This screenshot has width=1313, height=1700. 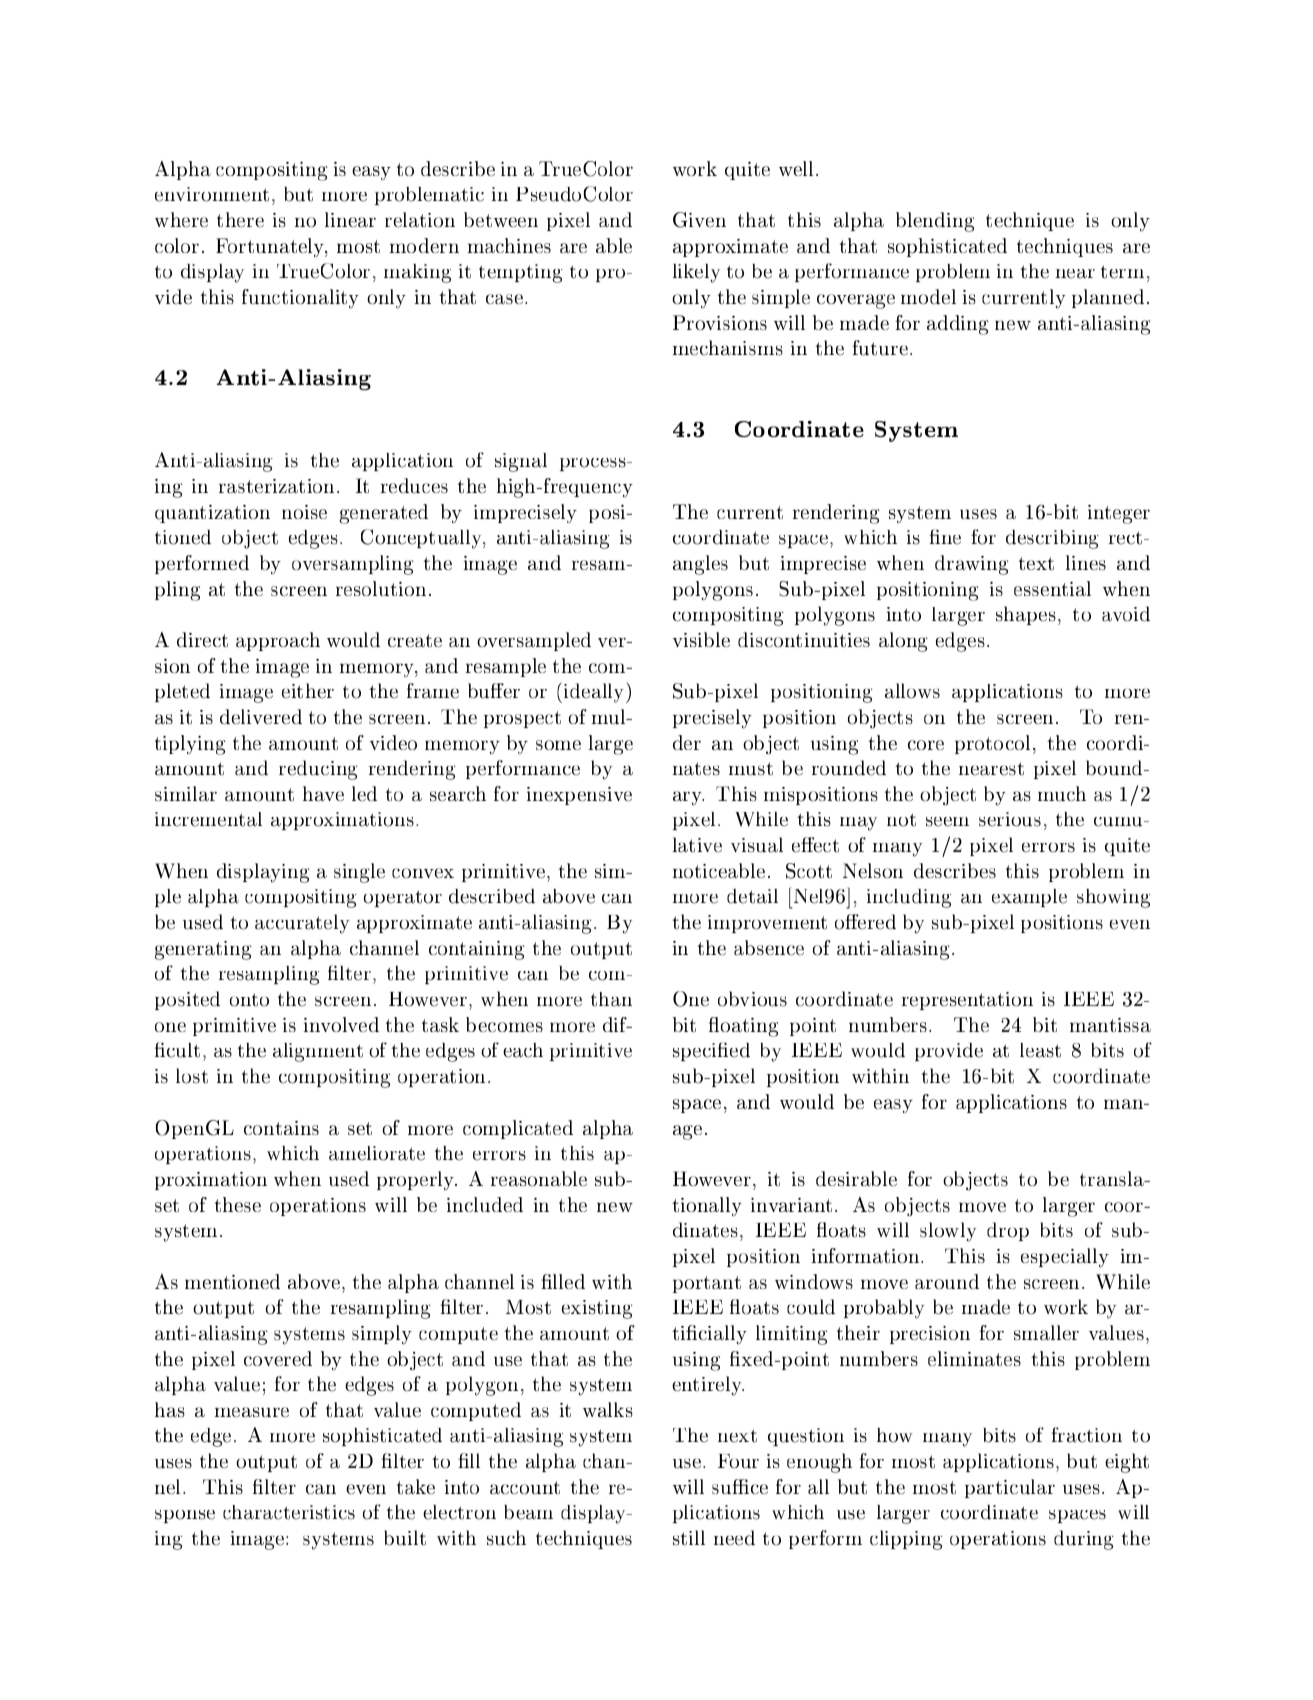 I want to click on inexpensive, so click(x=579, y=796).
